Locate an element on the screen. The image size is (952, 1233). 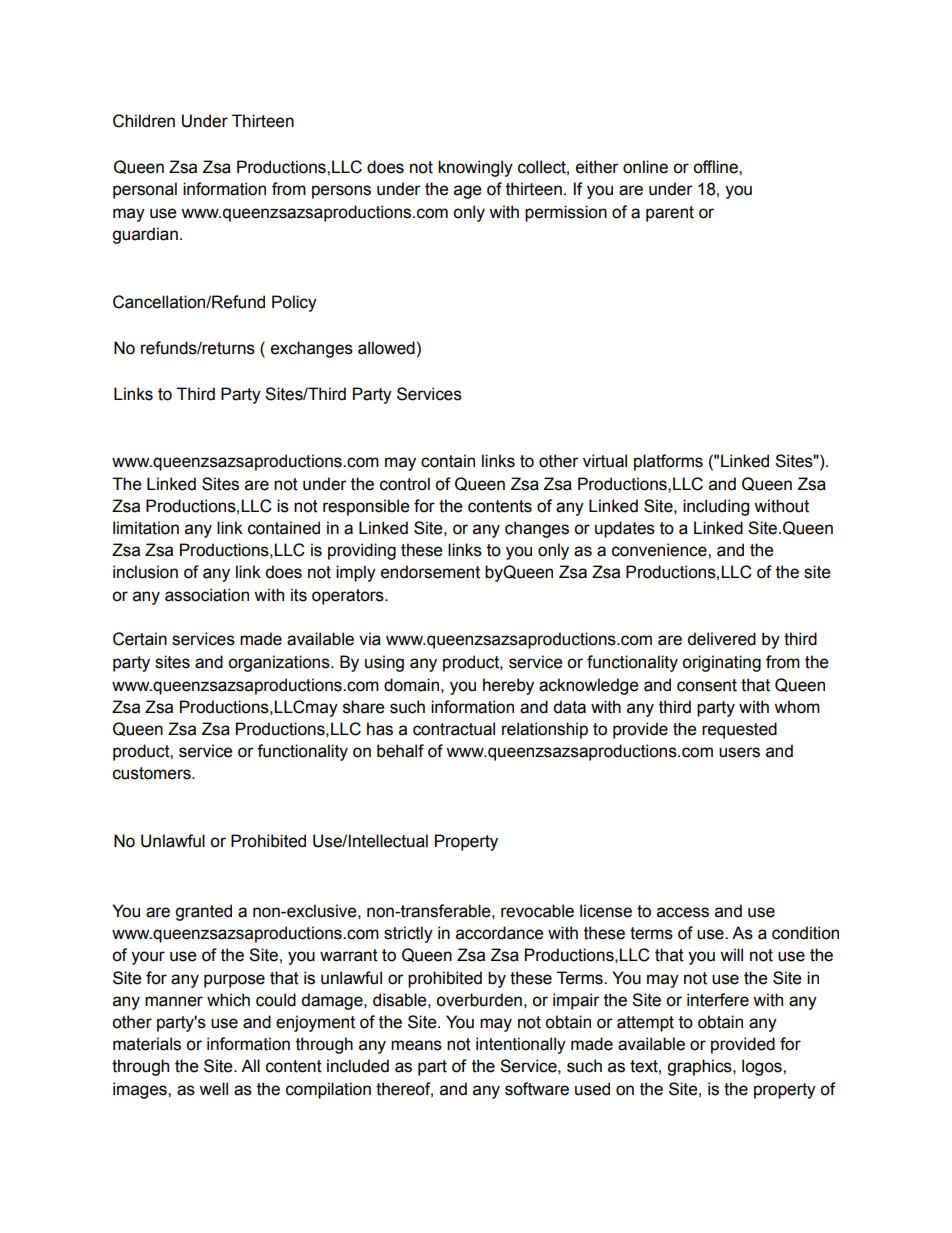
knowingly is located at coordinates (475, 168).
